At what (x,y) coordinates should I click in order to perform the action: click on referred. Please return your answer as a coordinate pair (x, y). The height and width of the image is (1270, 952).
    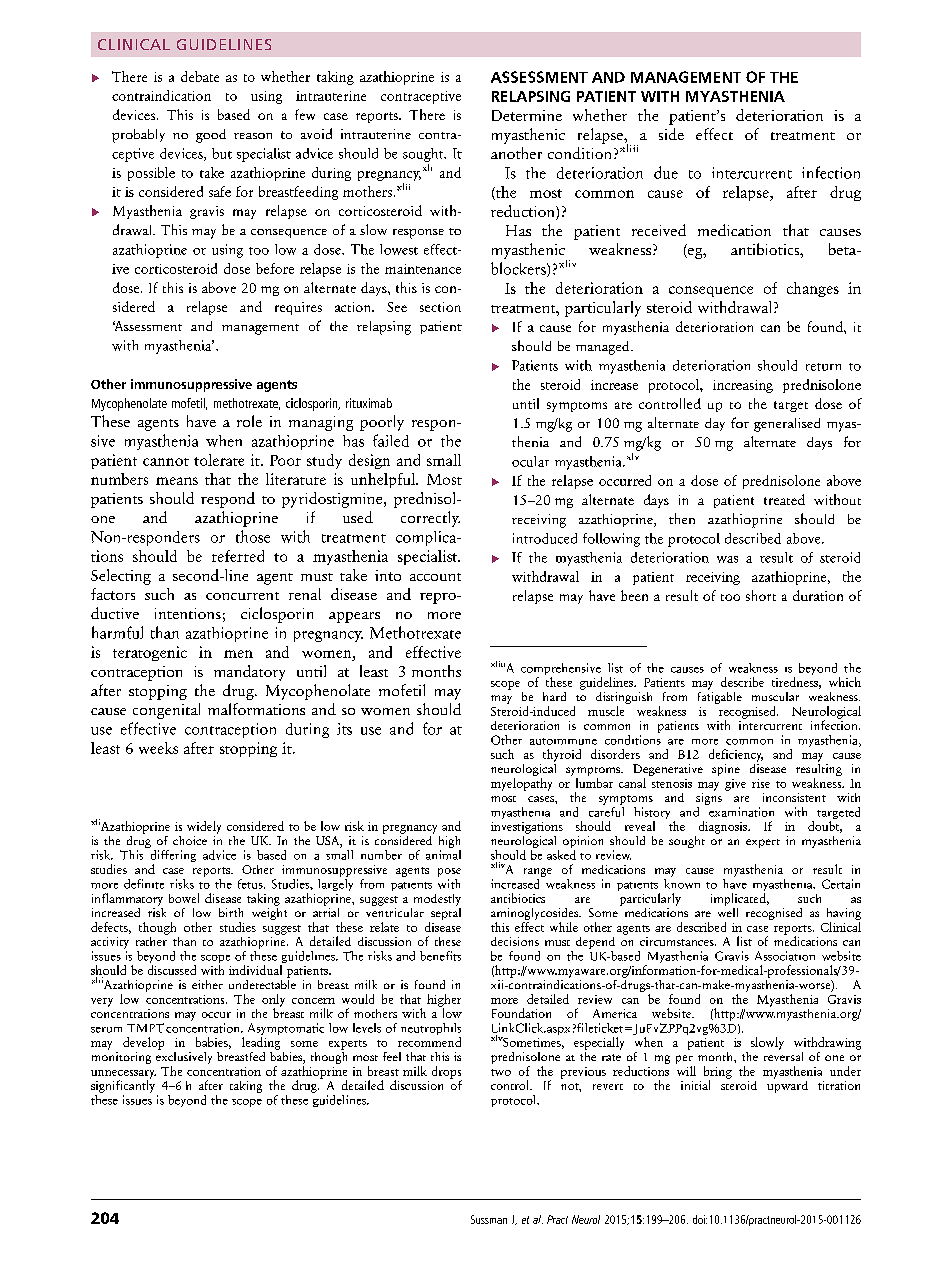
    Looking at the image, I should click on (238, 556).
